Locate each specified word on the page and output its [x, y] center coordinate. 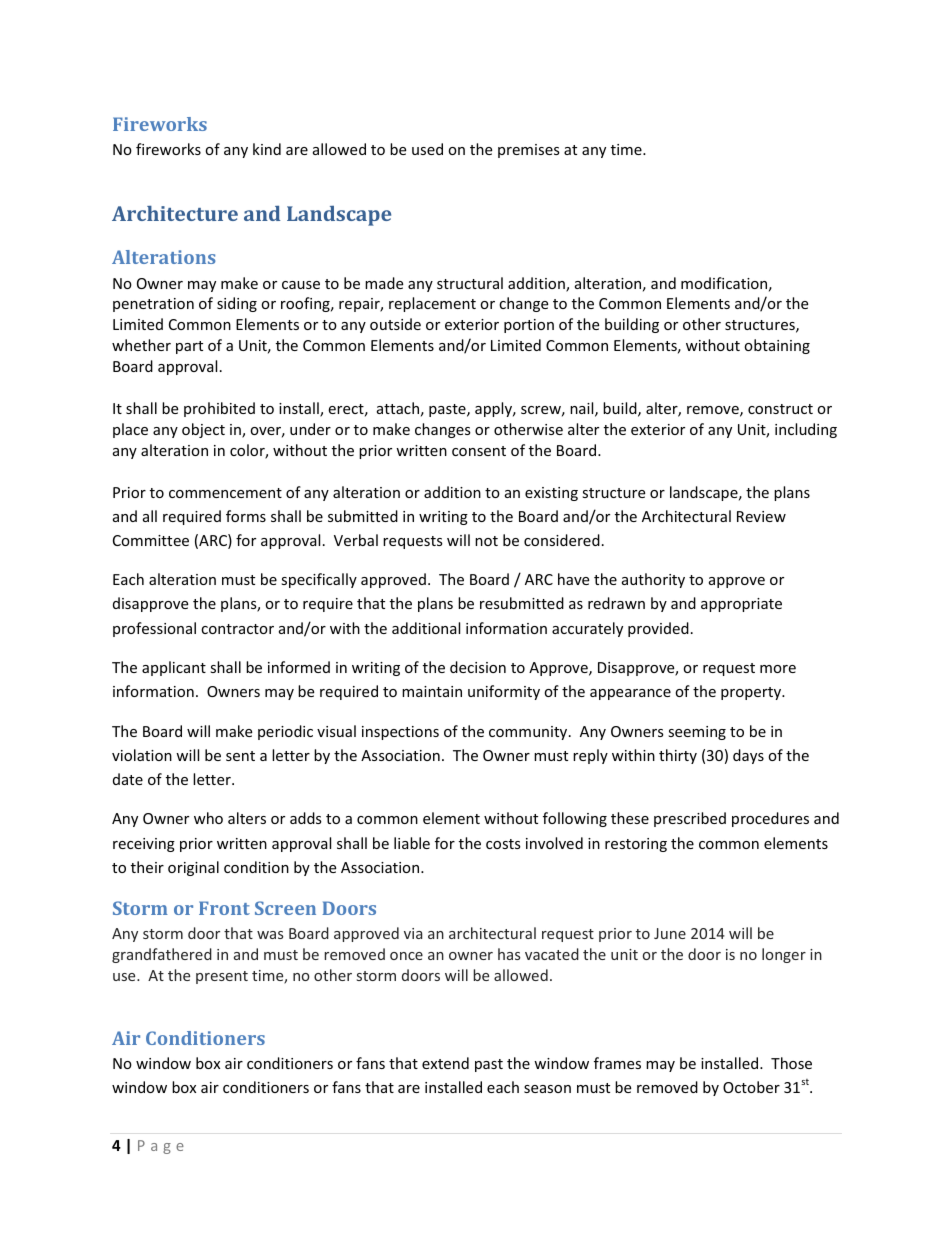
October [751, 1087]
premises [529, 151]
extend [445, 1063]
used [427, 149]
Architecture [175, 213]
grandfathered [162, 955]
